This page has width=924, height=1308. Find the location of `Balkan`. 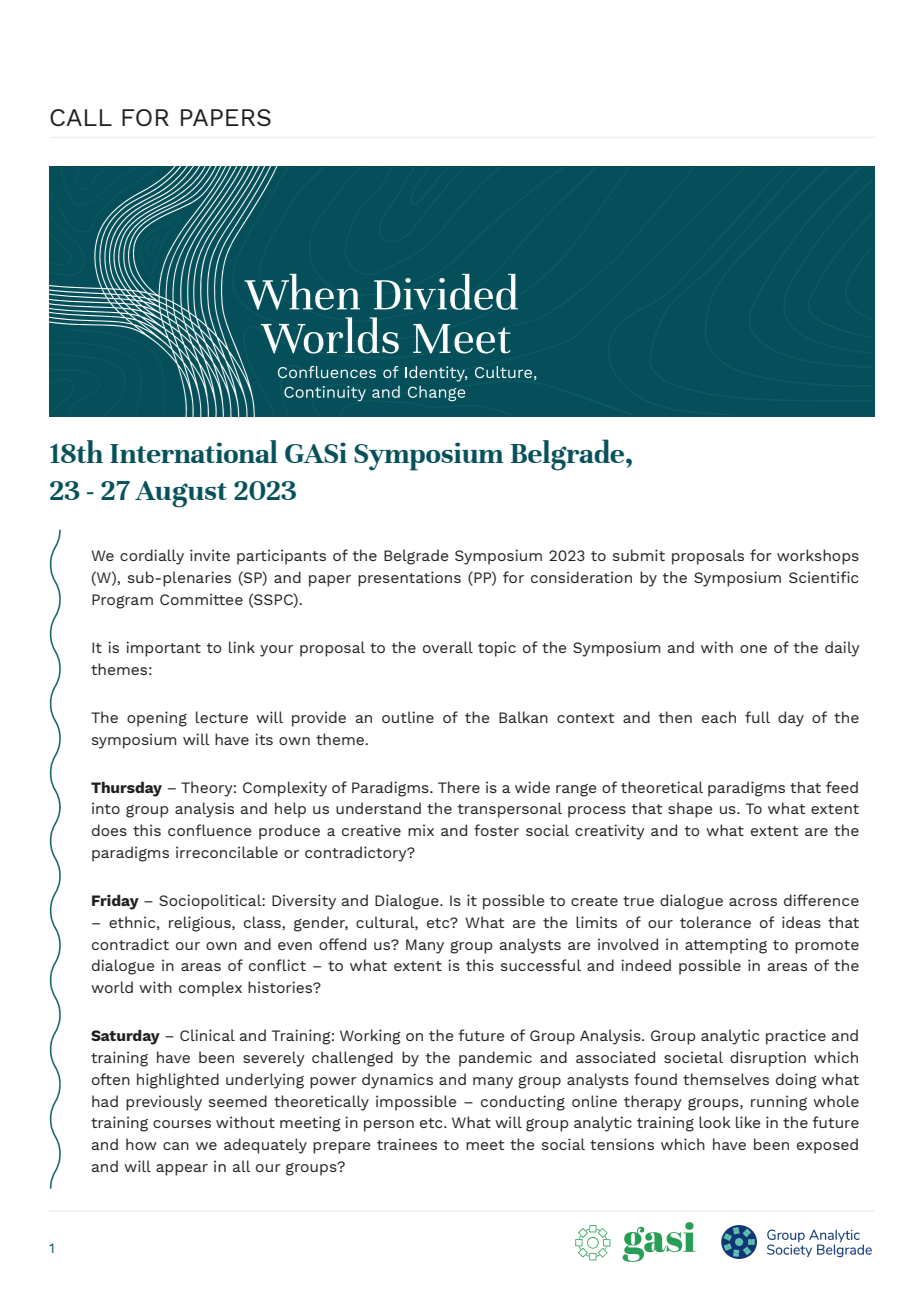

Balkan is located at coordinates (523, 717).
